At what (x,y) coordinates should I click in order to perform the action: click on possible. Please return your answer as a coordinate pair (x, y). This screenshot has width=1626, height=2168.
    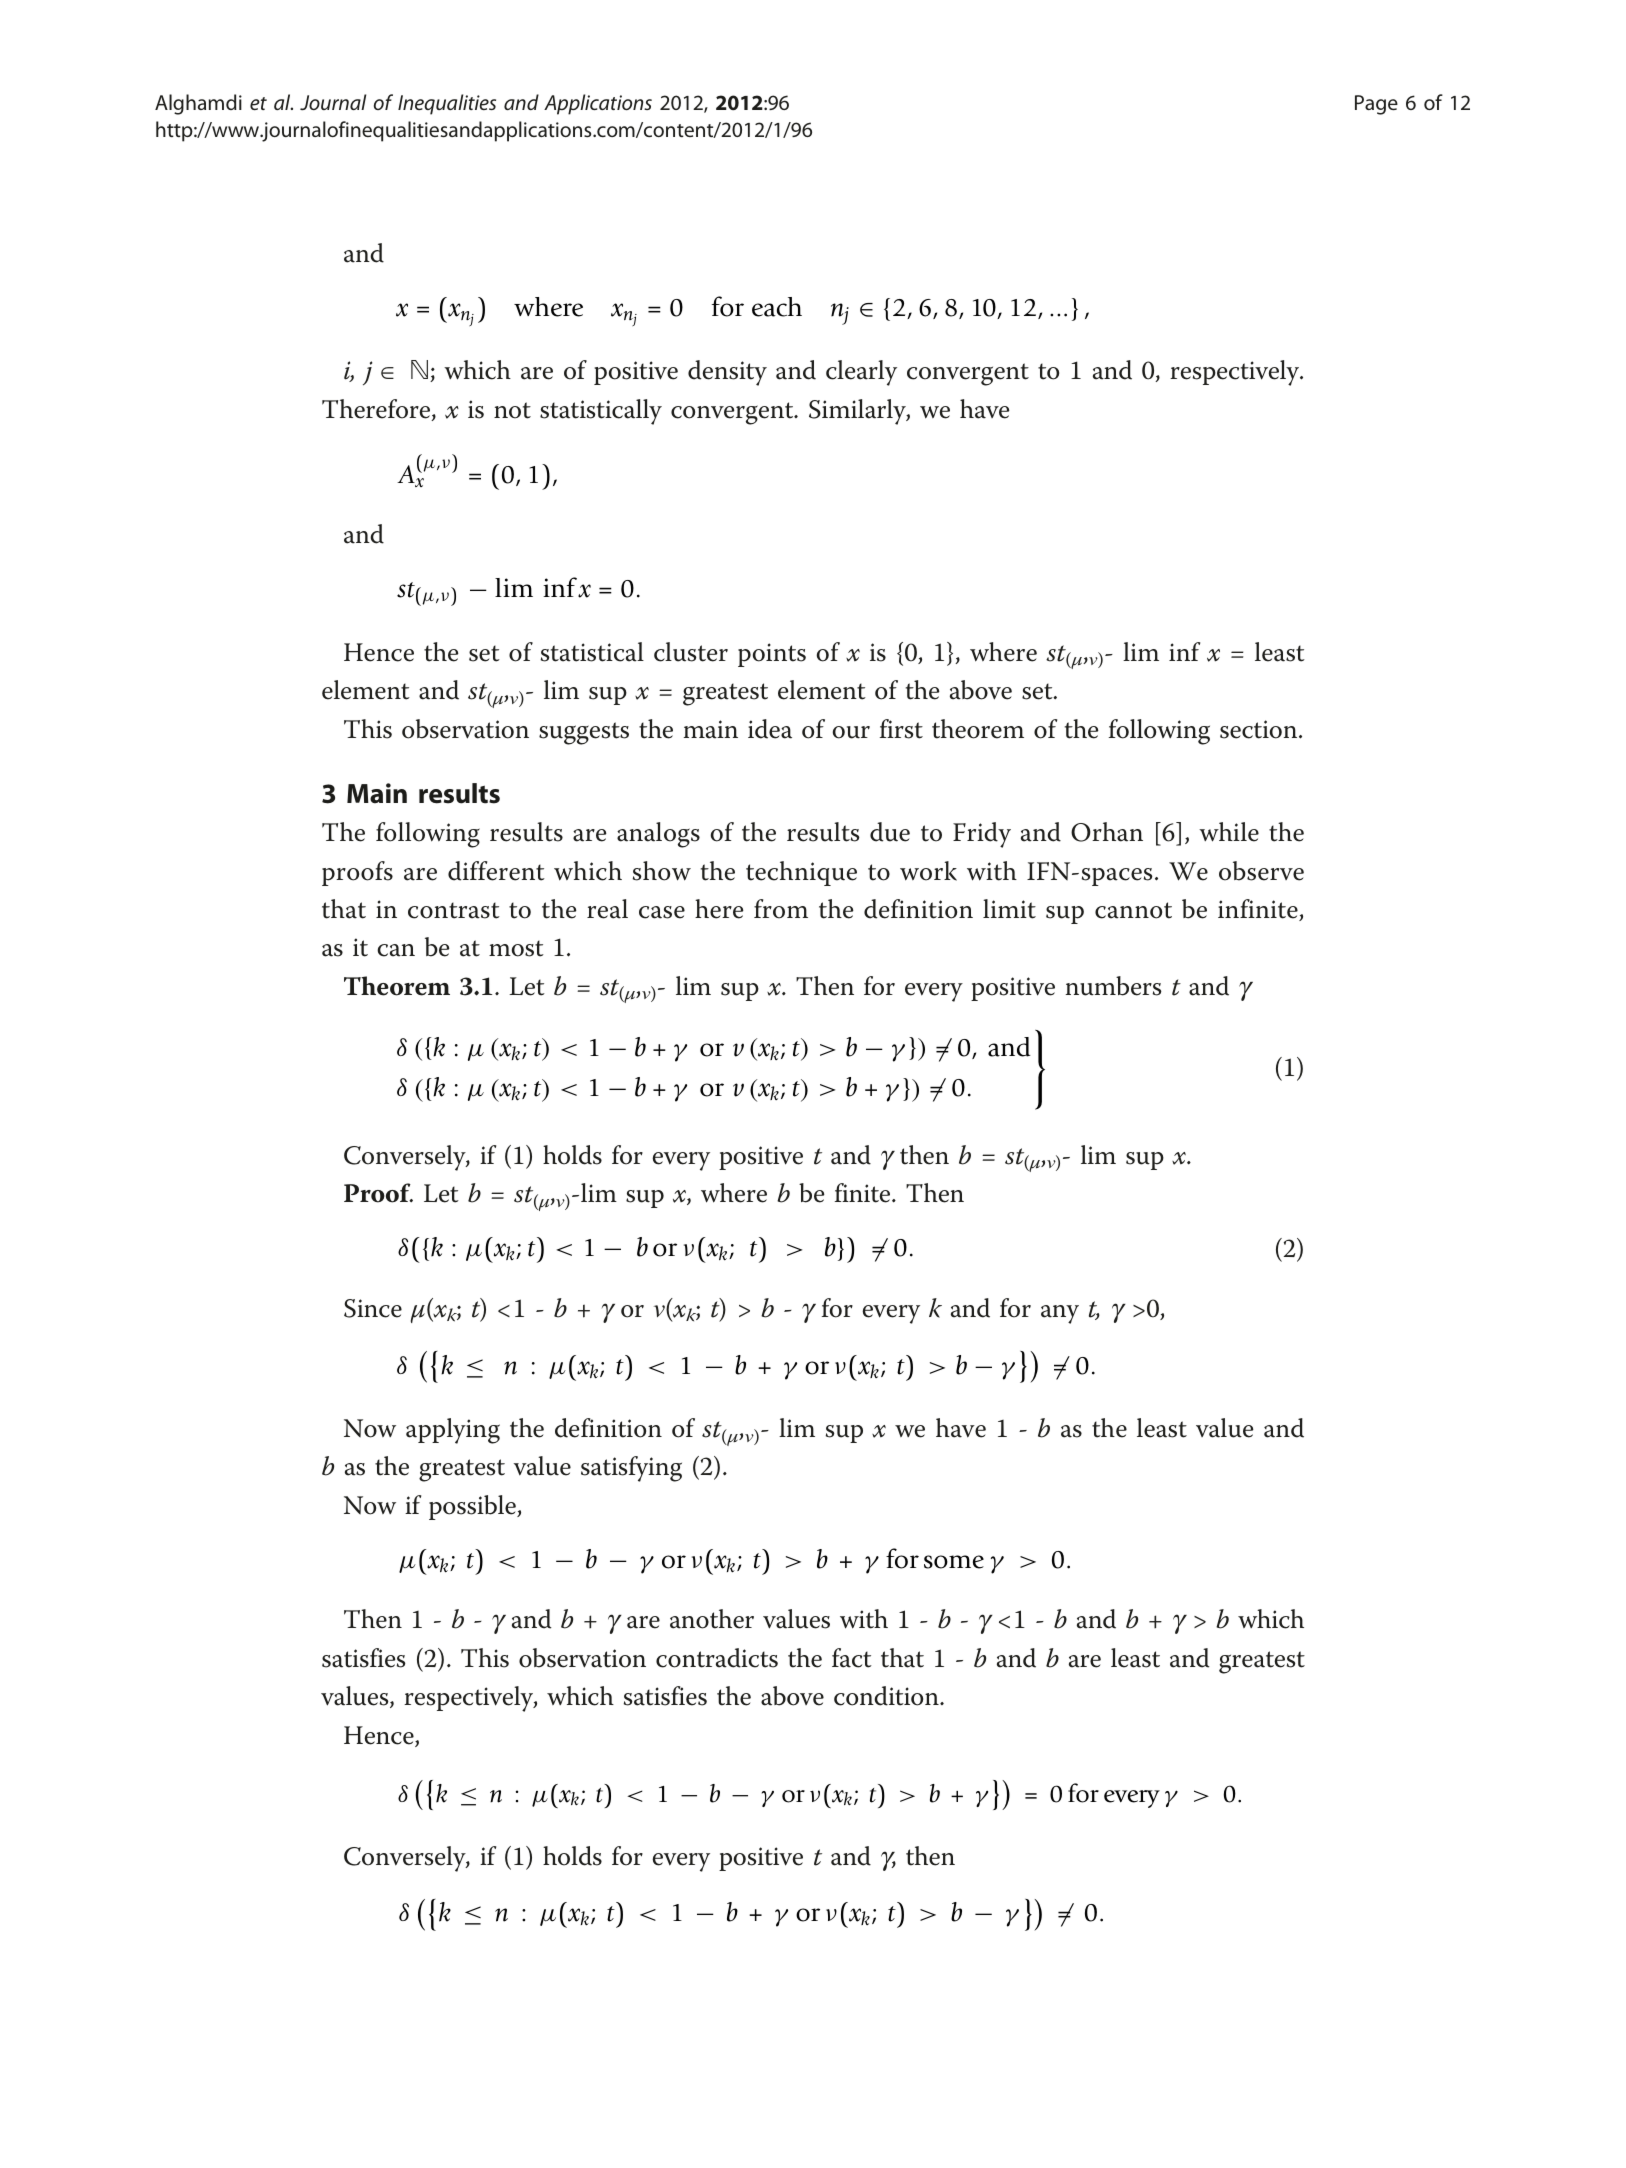
    Looking at the image, I should click on (473, 1507).
